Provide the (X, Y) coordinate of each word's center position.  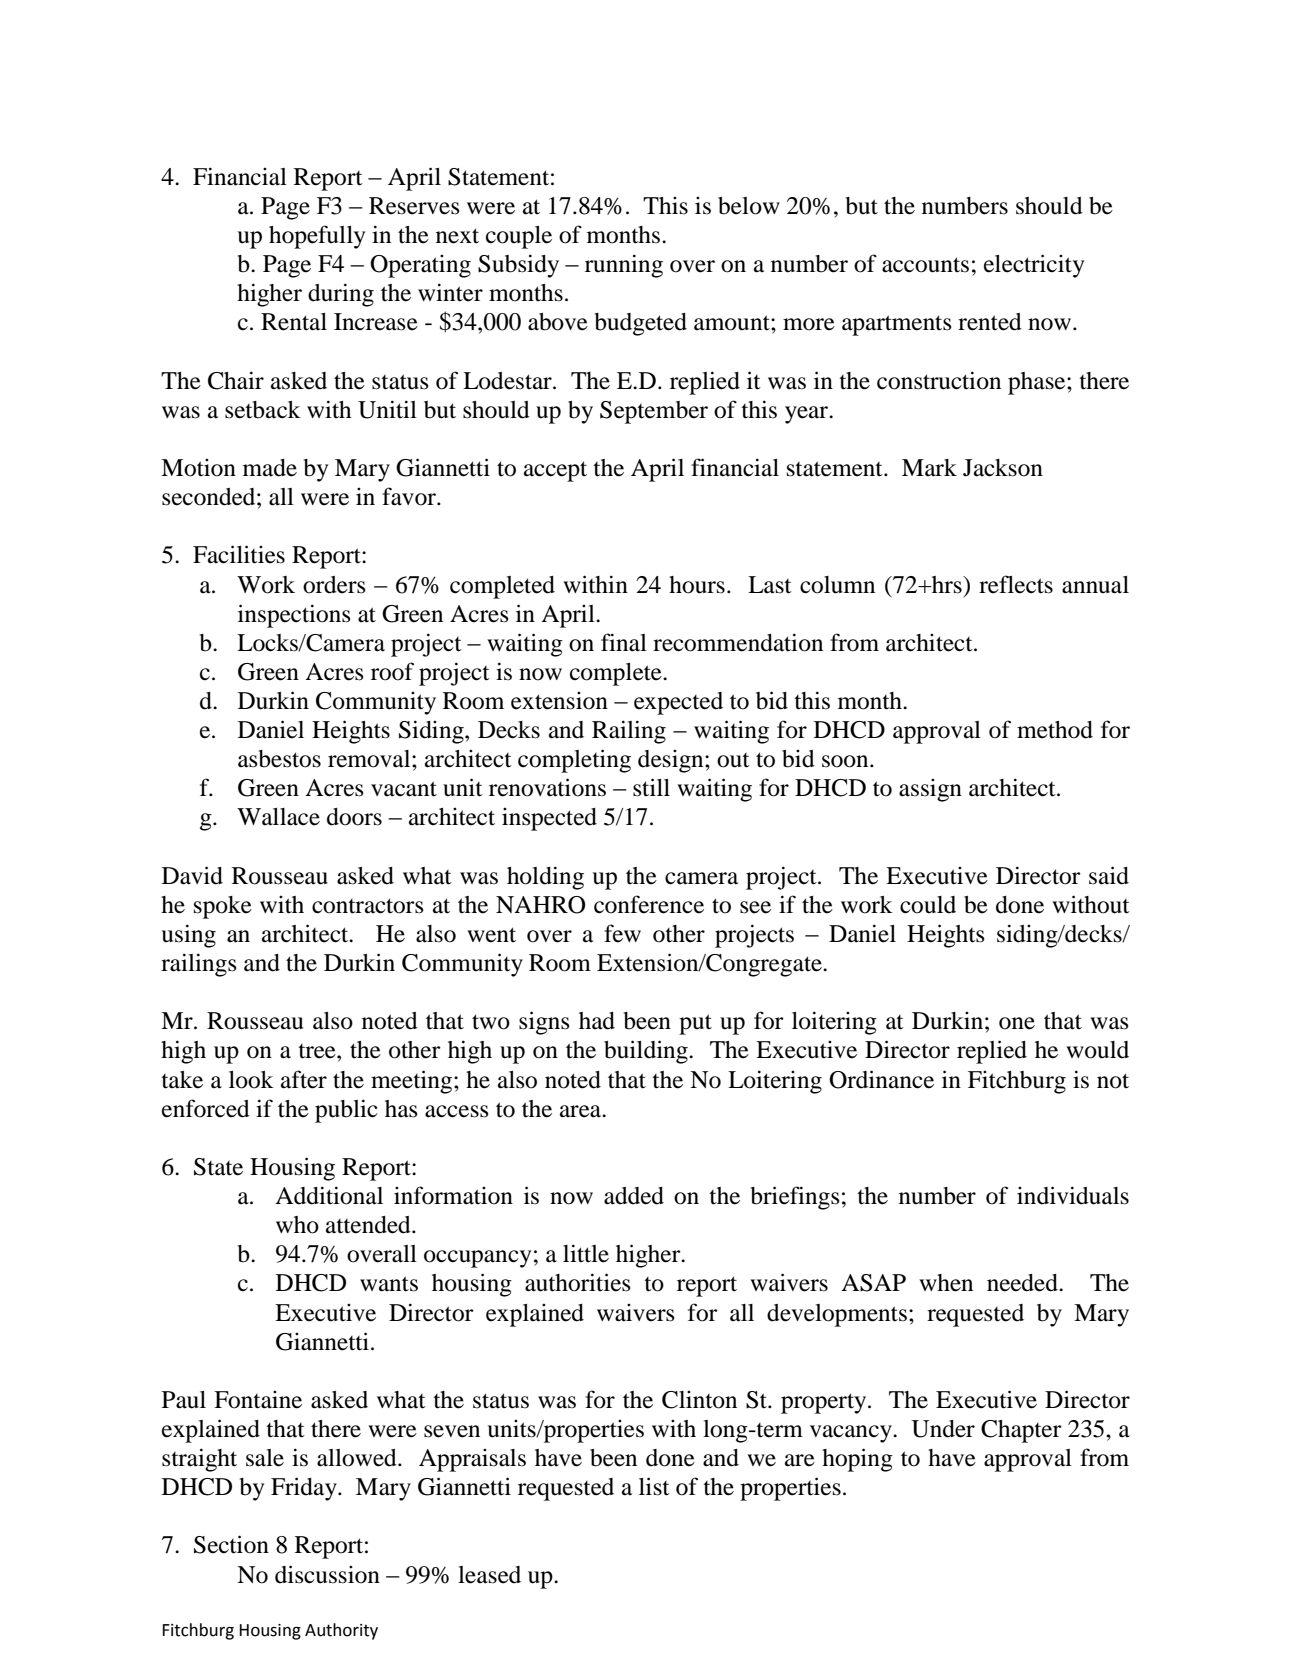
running (624, 266)
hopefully (317, 237)
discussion (327, 1574)
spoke (223, 907)
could (928, 905)
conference (649, 904)
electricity (1034, 266)
